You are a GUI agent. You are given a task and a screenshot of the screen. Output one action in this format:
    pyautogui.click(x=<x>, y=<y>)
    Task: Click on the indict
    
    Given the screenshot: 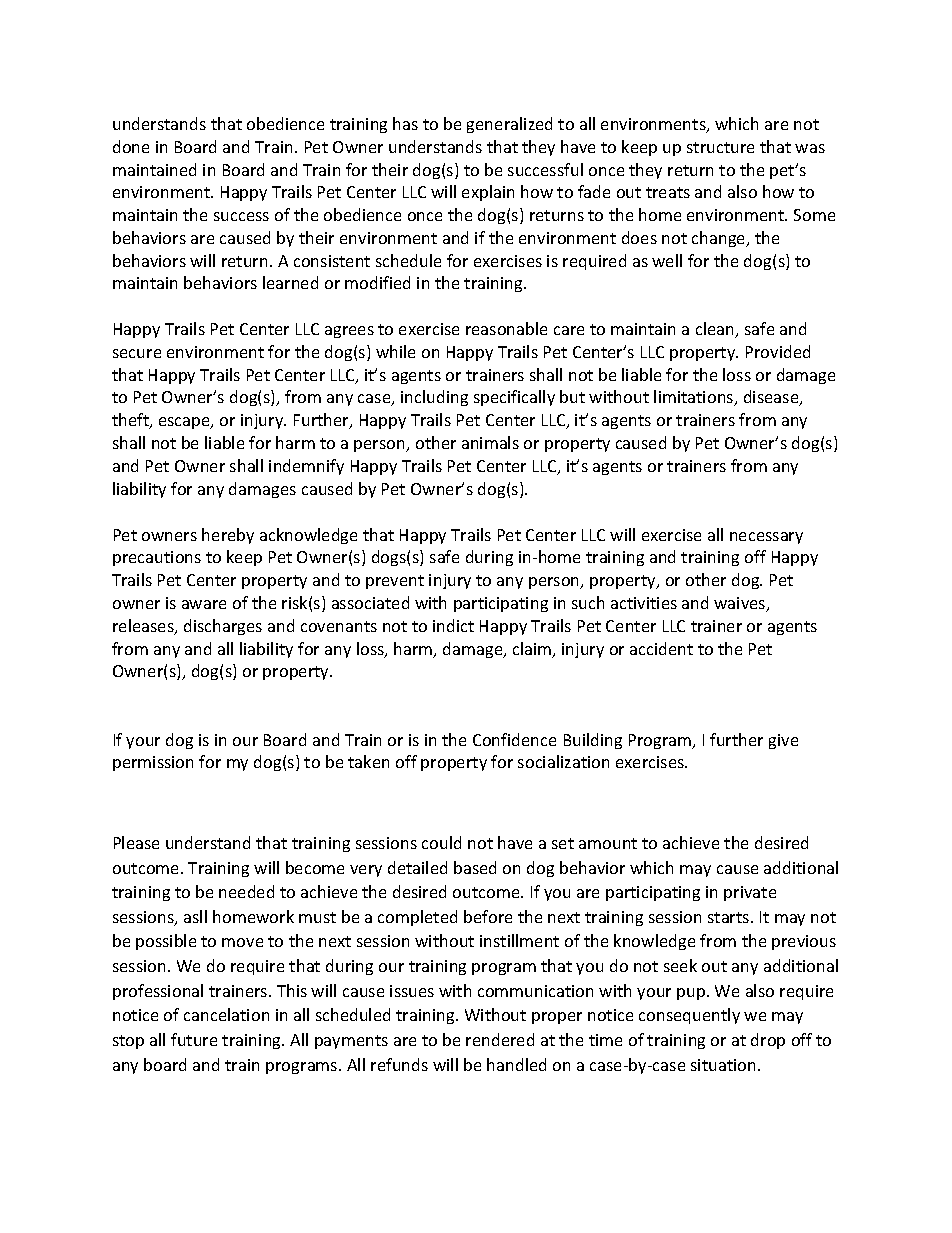 What is the action you would take?
    pyautogui.click(x=453, y=625)
